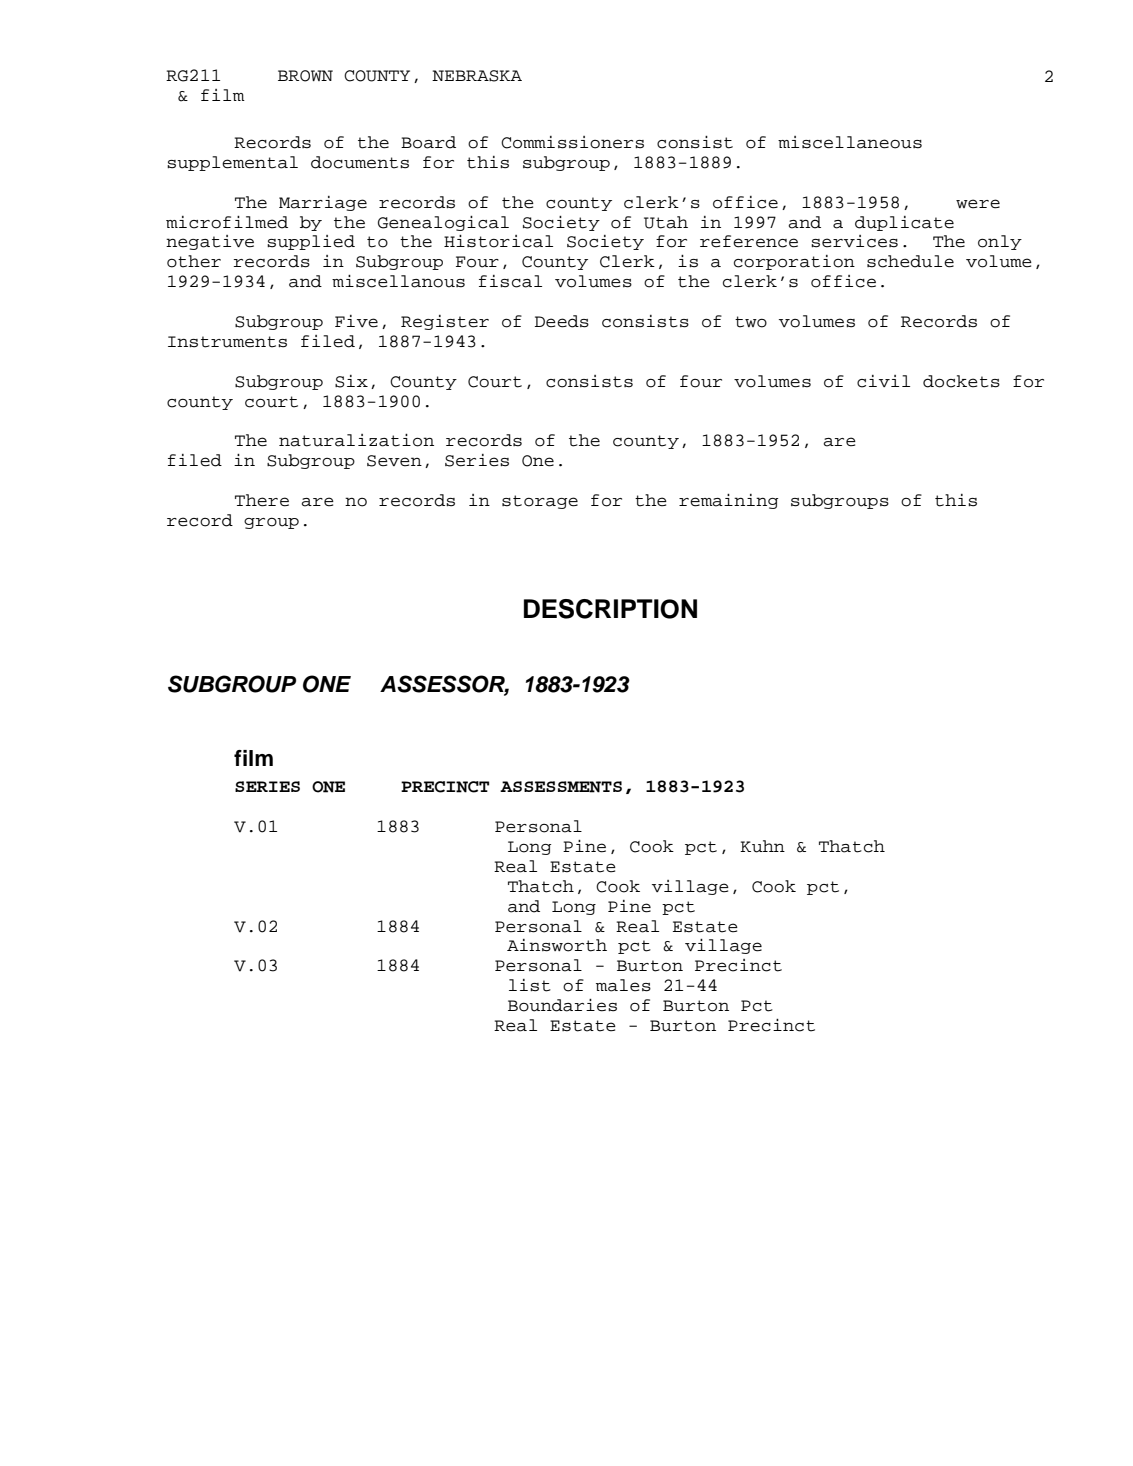  What do you see at coordinates (883, 381) in the screenshot?
I see `civil` at bounding box center [883, 381].
